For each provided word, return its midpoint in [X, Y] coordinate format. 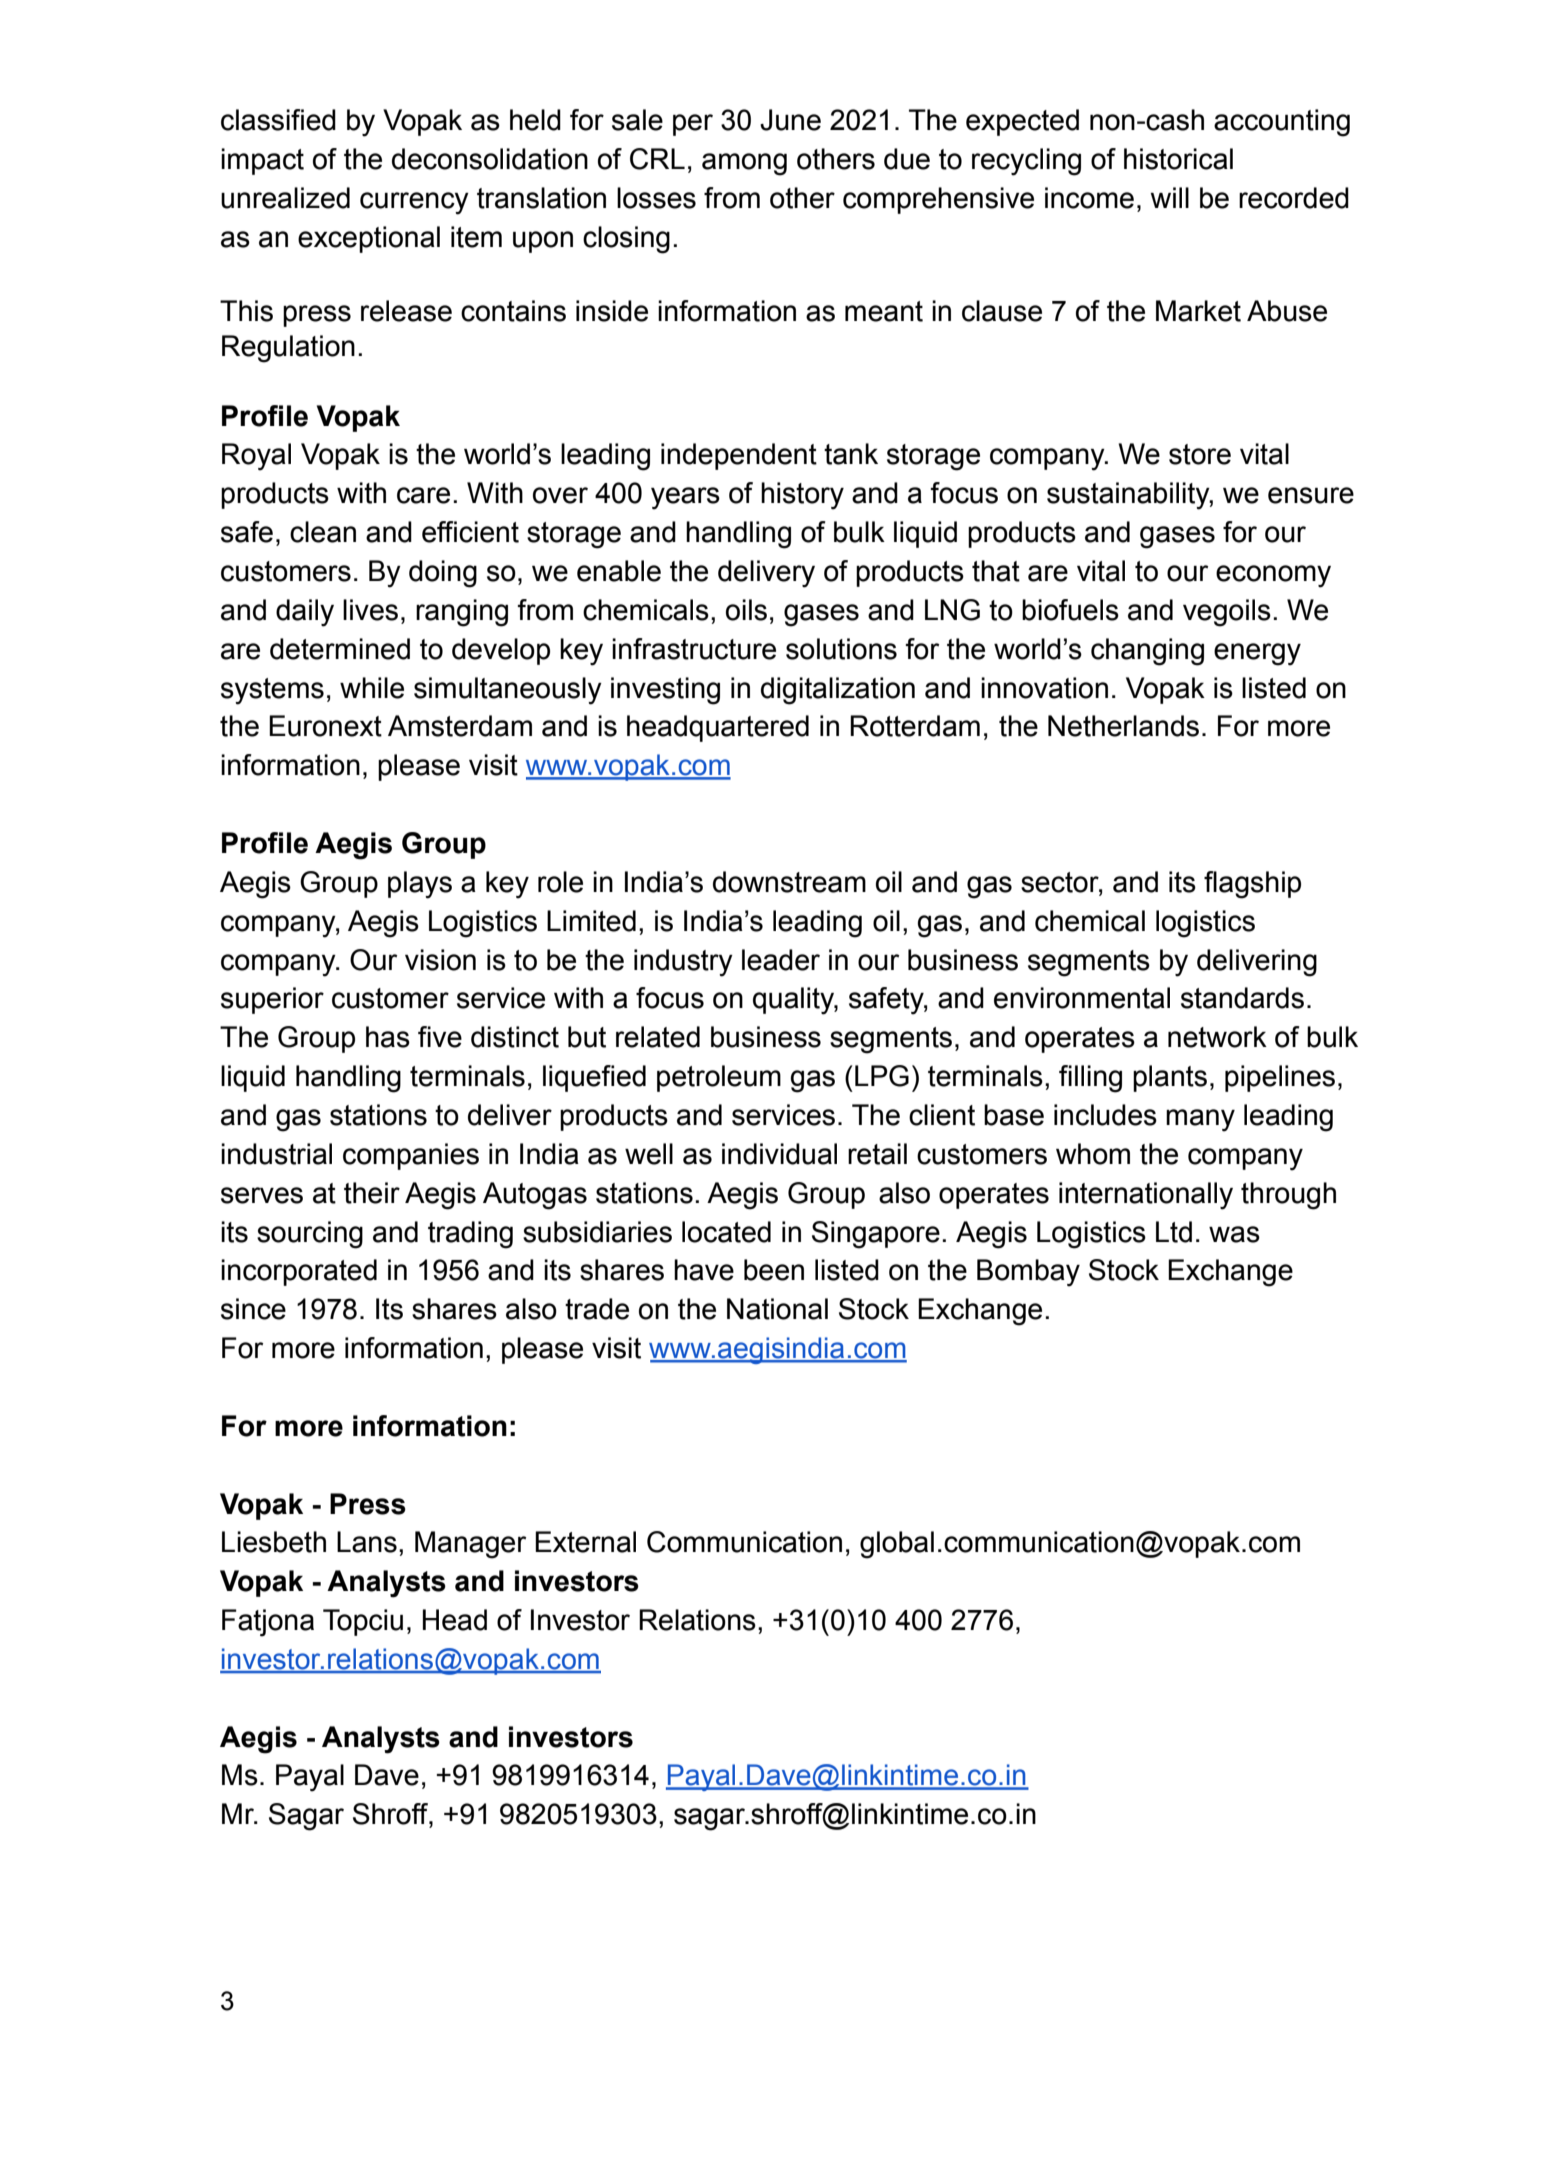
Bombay [1028, 1273]
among [744, 164]
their [372, 1193]
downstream [789, 882]
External [585, 1542]
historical [1178, 159]
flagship [1252, 885]
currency [414, 203]
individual [779, 1154]
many [1200, 1120]
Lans [367, 1542]
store [1200, 454]
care [423, 495]
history [802, 496]
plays [420, 885]
